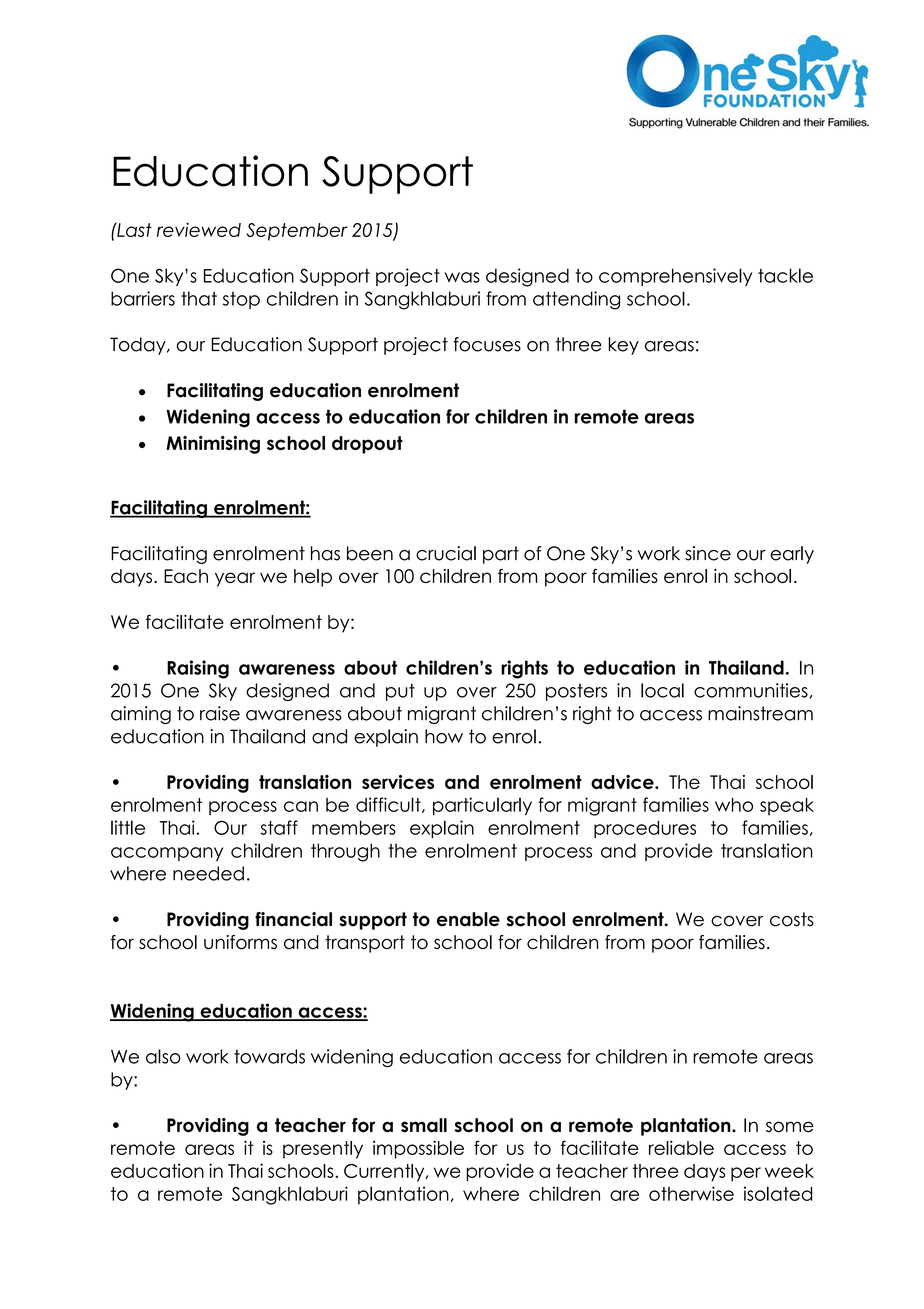 The image size is (924, 1309). What do you see at coordinates (235, 579) in the document?
I see `year` at bounding box center [235, 579].
